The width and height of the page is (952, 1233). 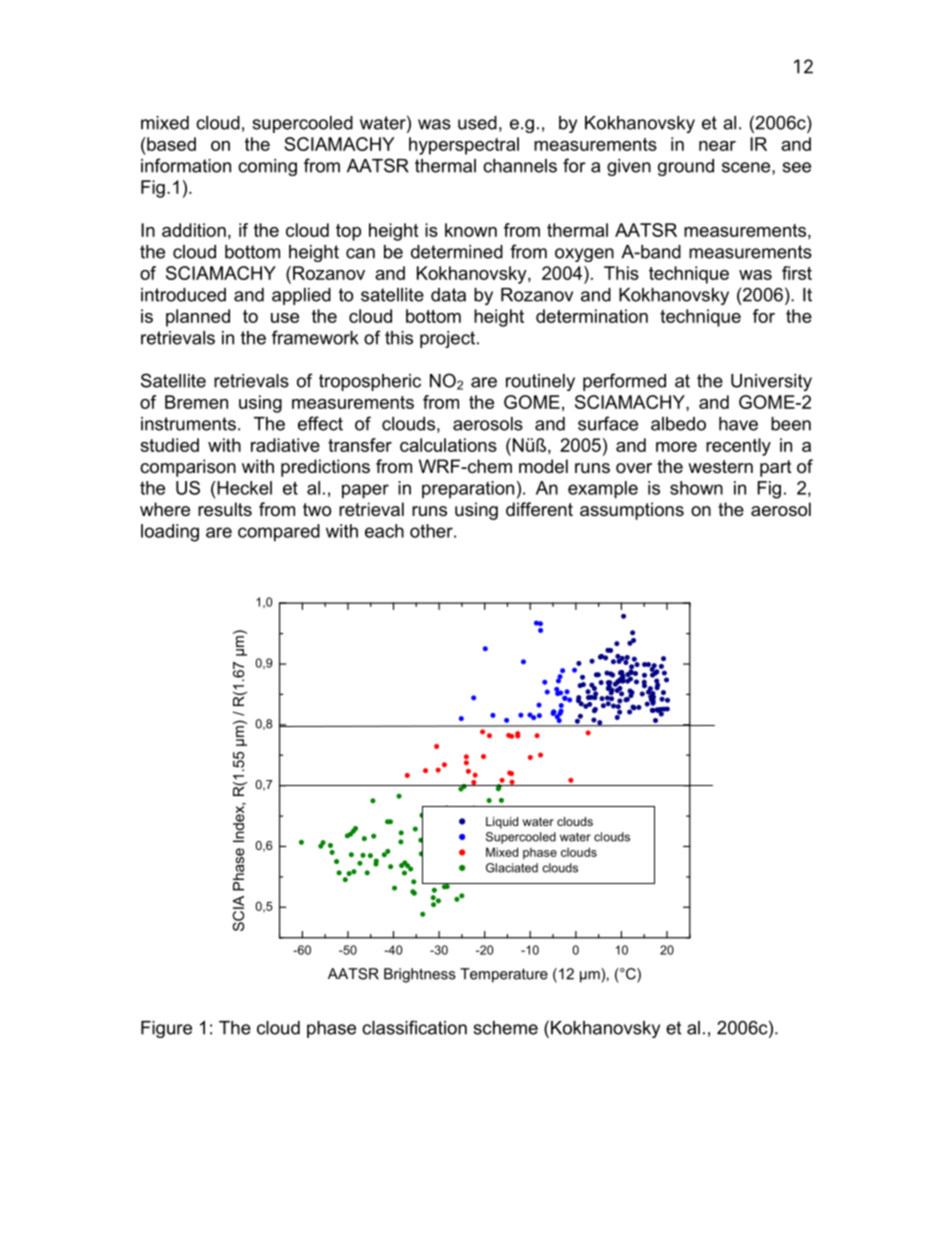 I want to click on near, so click(x=717, y=146).
